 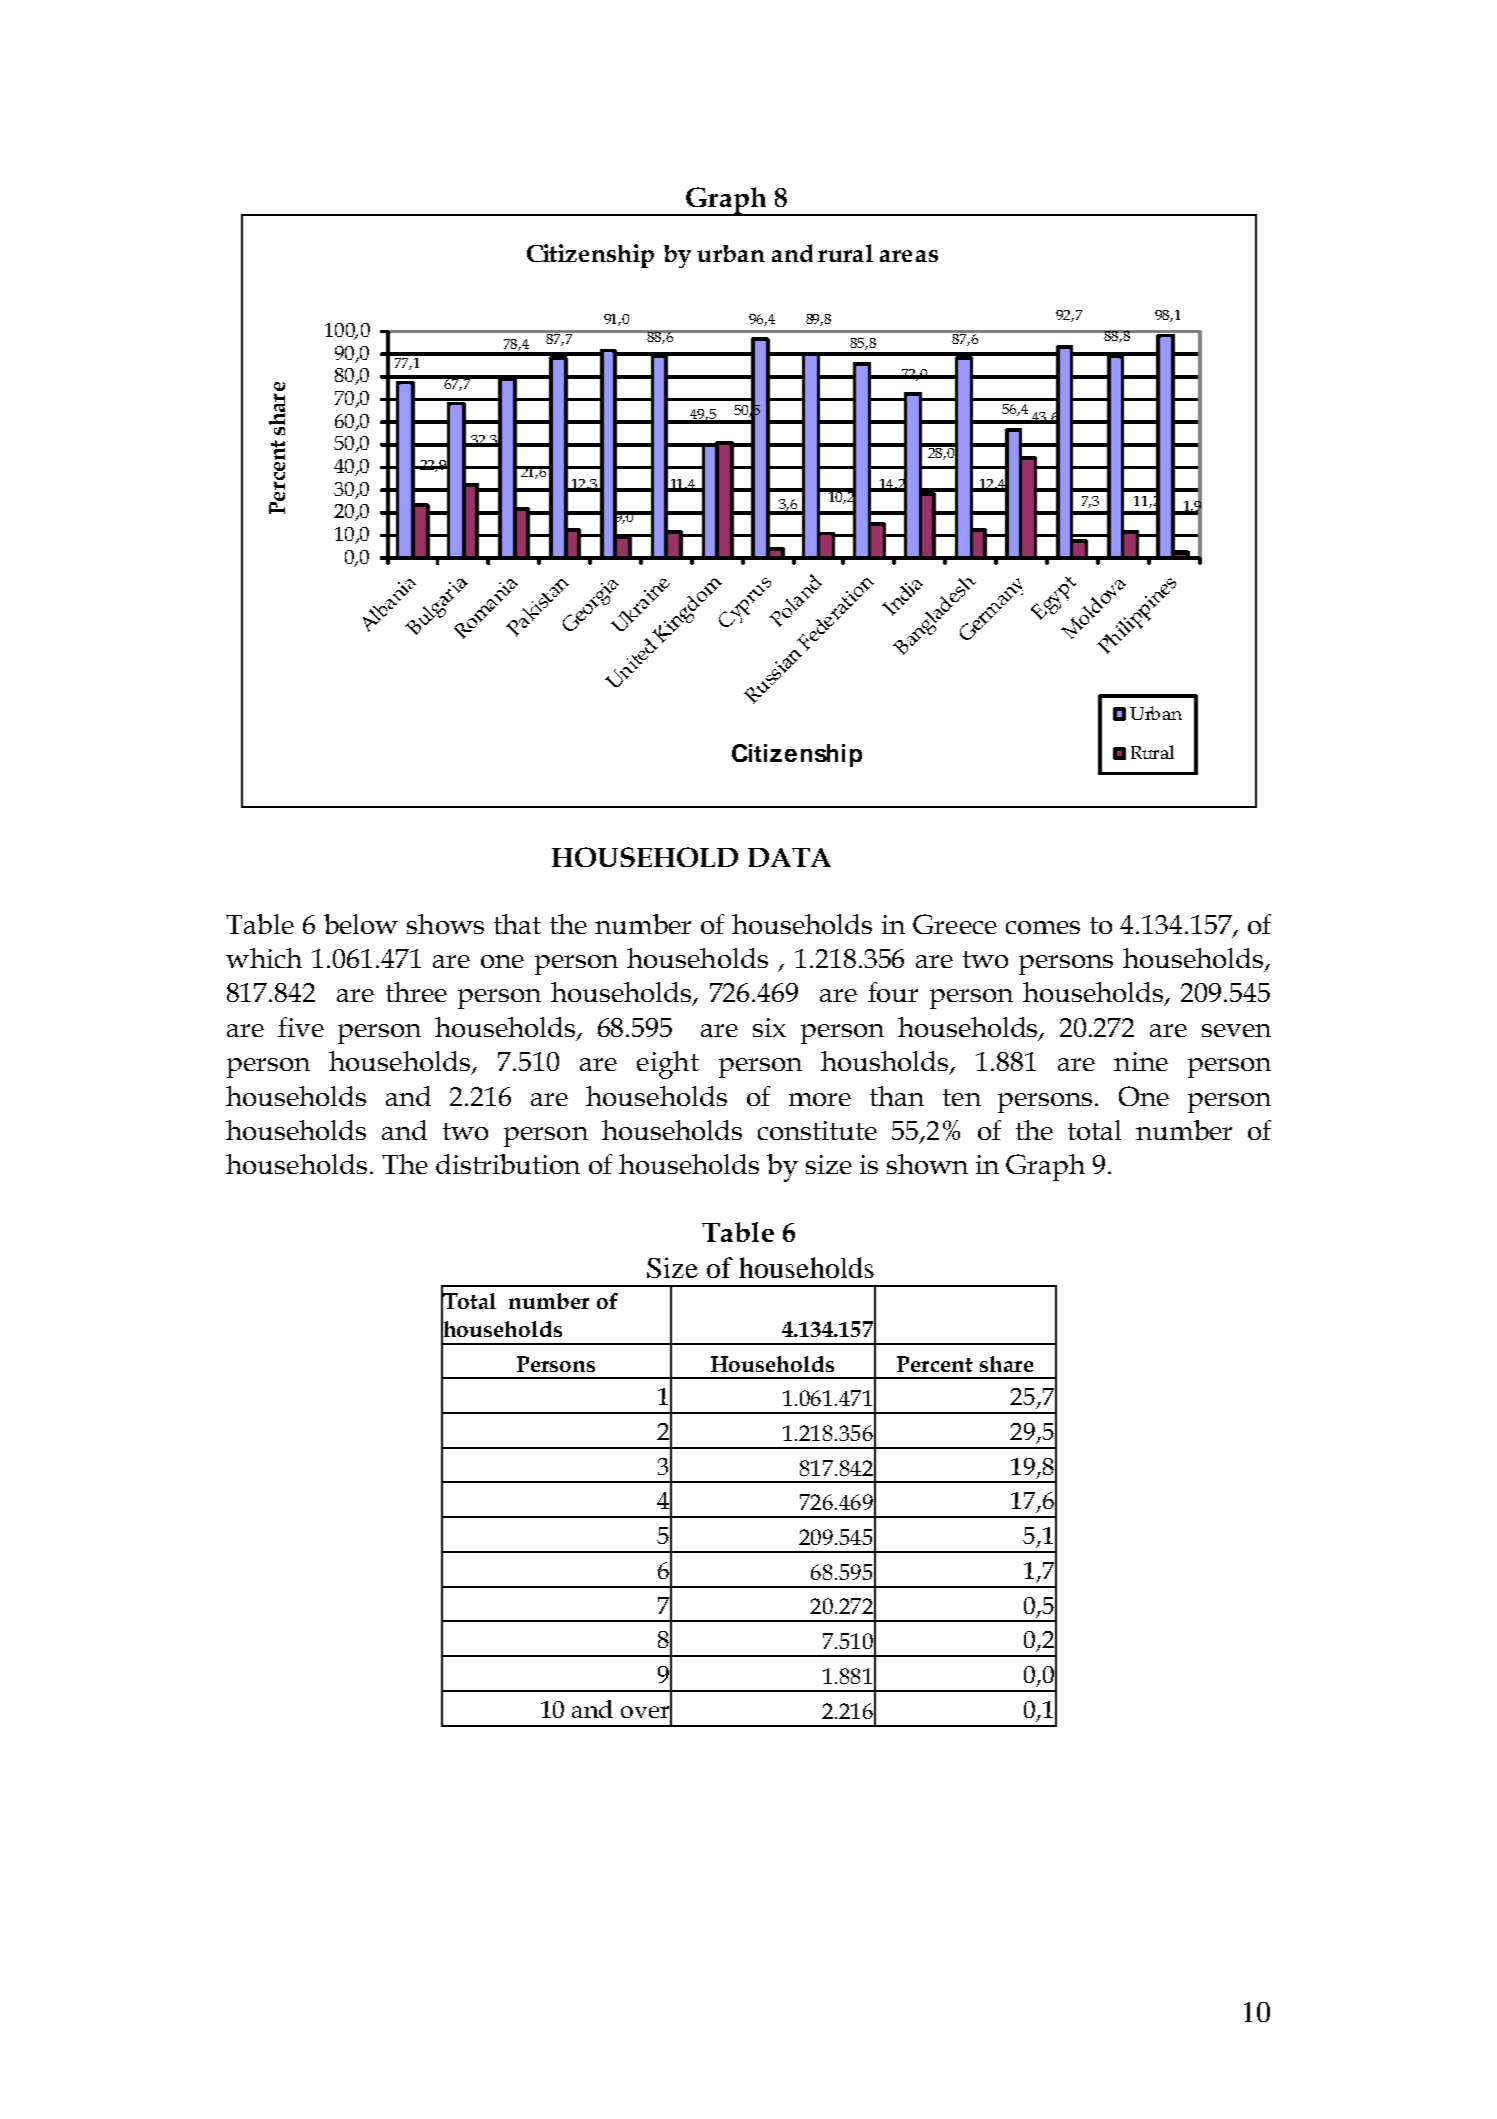 I want to click on comes, so click(x=1043, y=927).
